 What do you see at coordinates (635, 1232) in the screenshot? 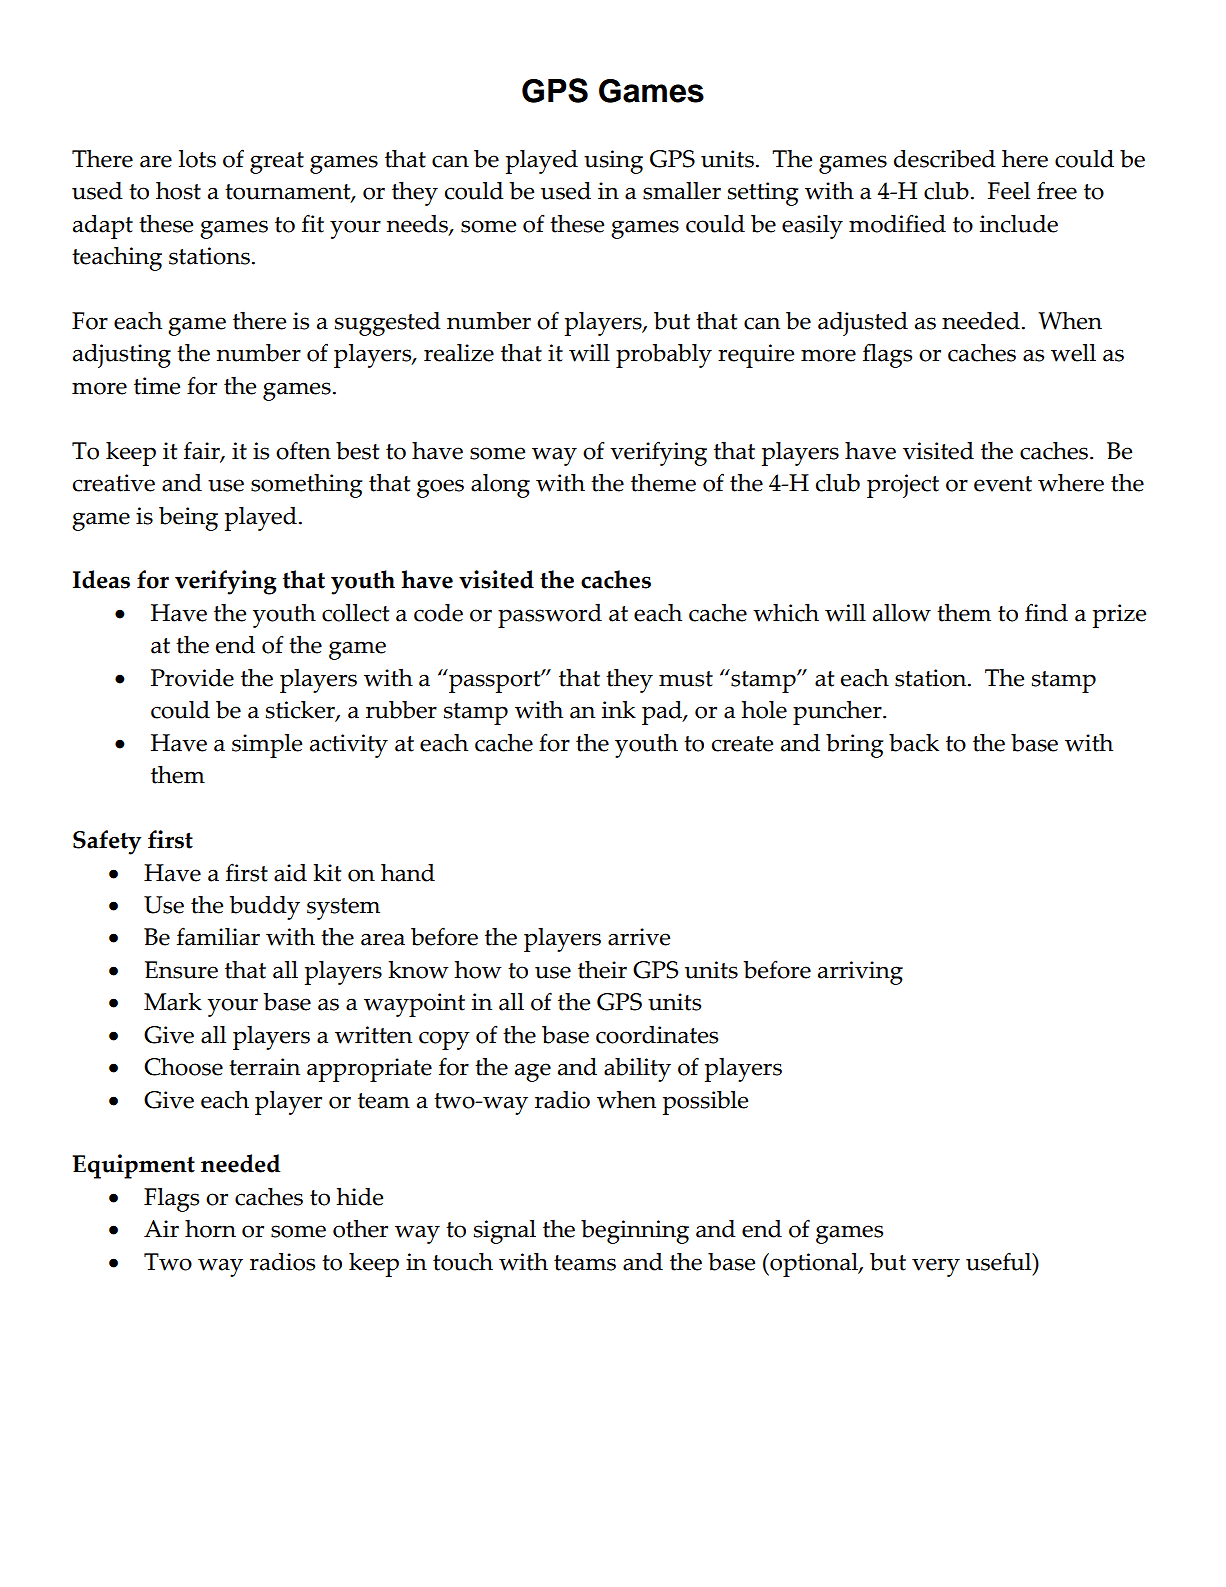
I see `beginning` at bounding box center [635, 1232].
